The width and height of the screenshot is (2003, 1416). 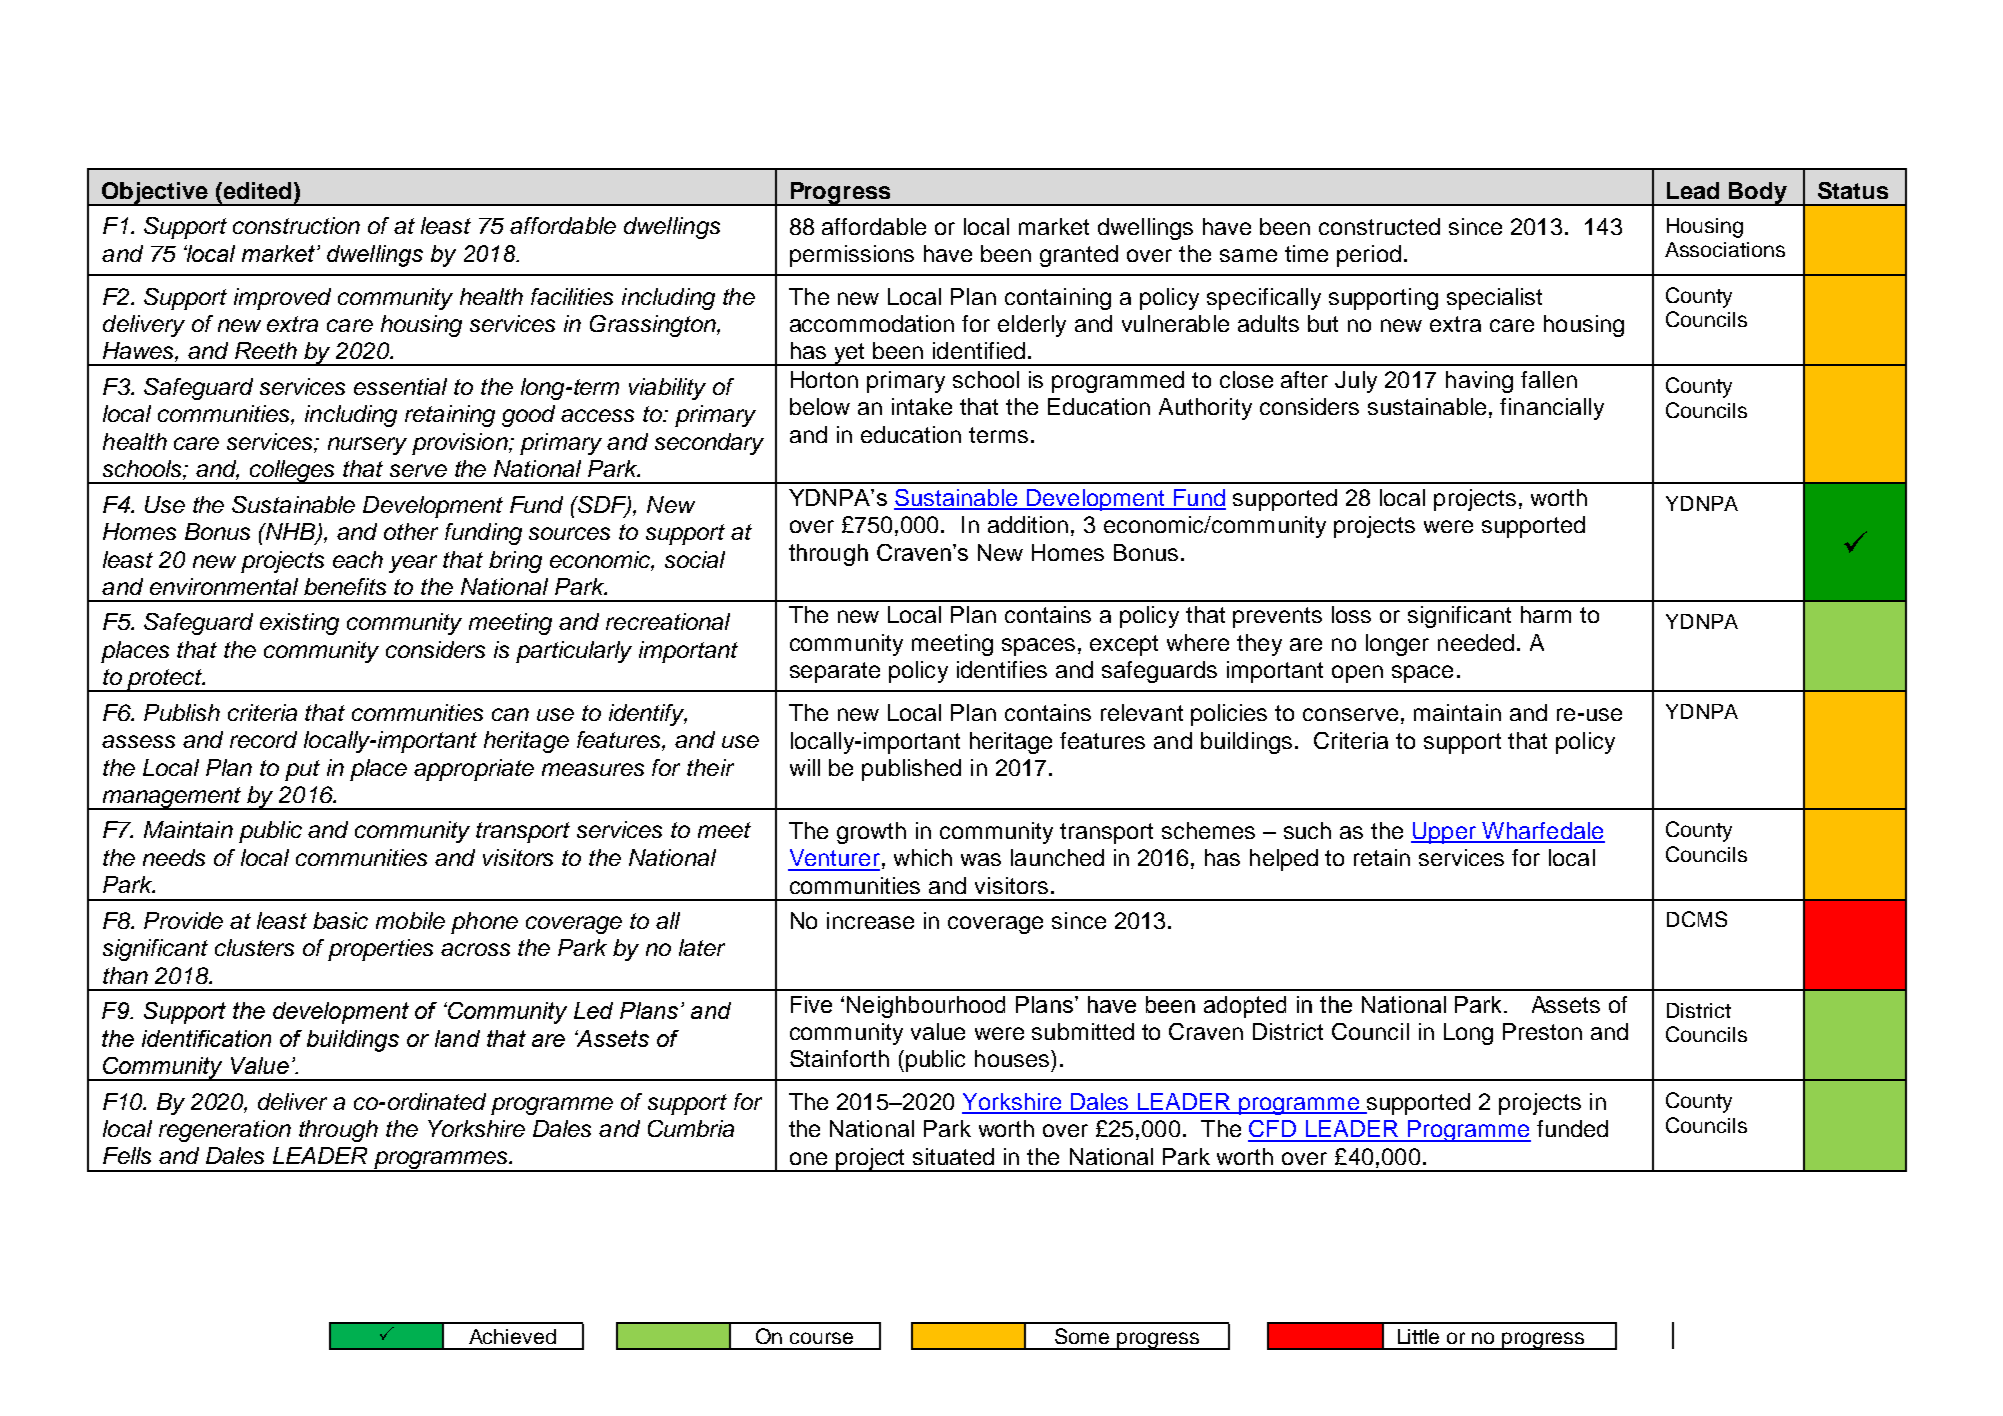 I want to click on properties, so click(x=380, y=950).
